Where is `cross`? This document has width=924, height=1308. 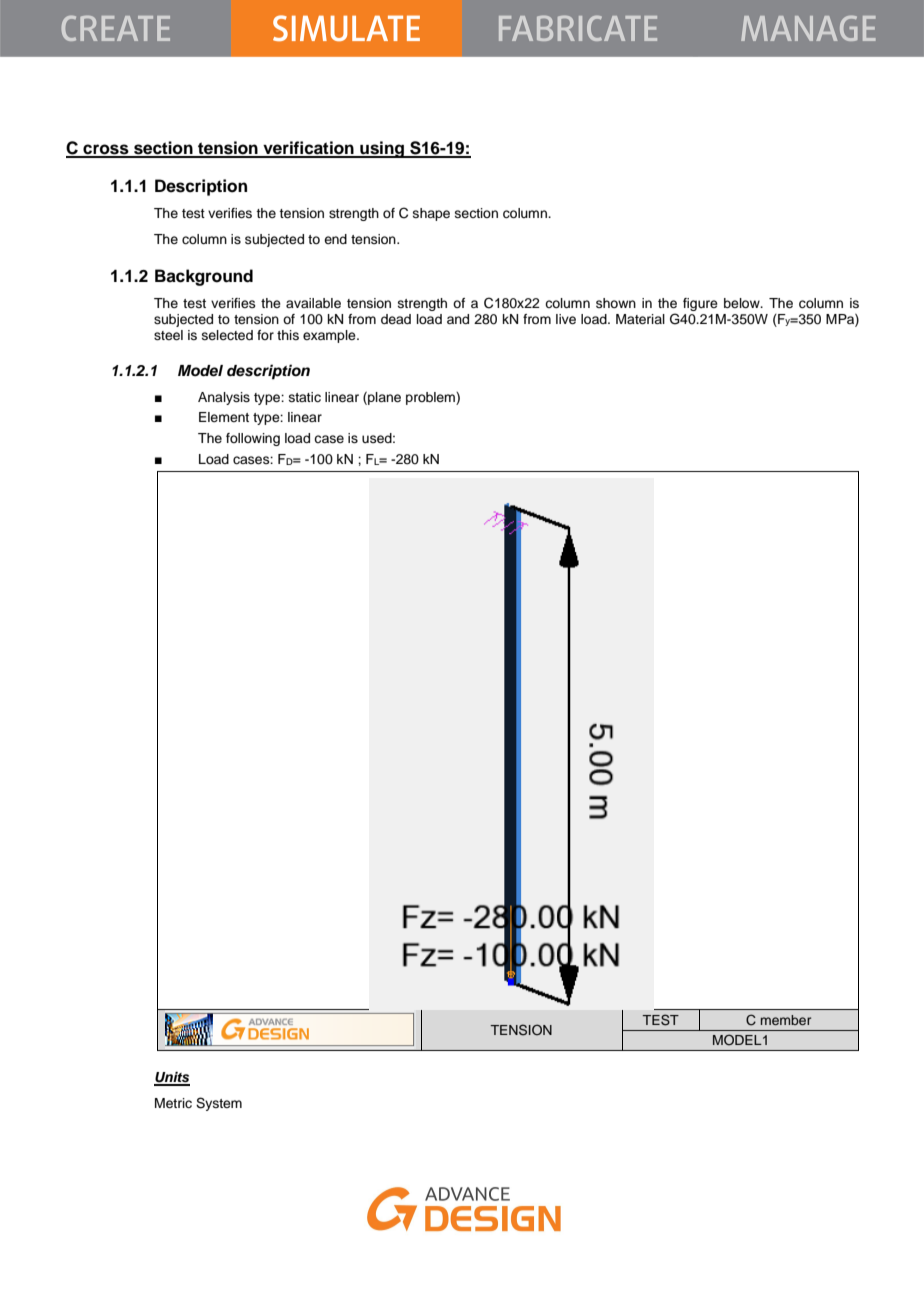
cross is located at coordinates (106, 150).
